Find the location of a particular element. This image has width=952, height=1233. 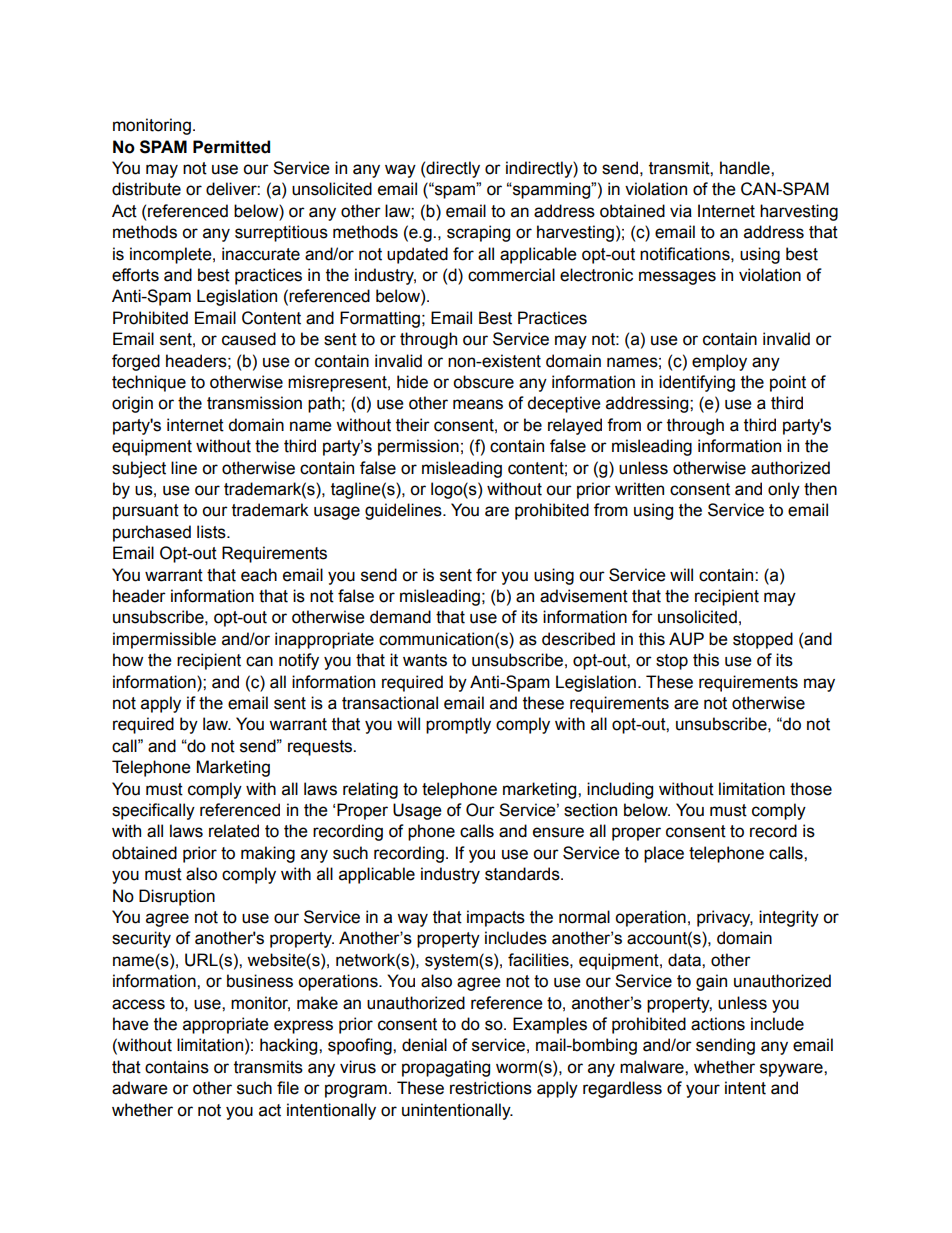

impermissible is located at coordinates (164, 640).
